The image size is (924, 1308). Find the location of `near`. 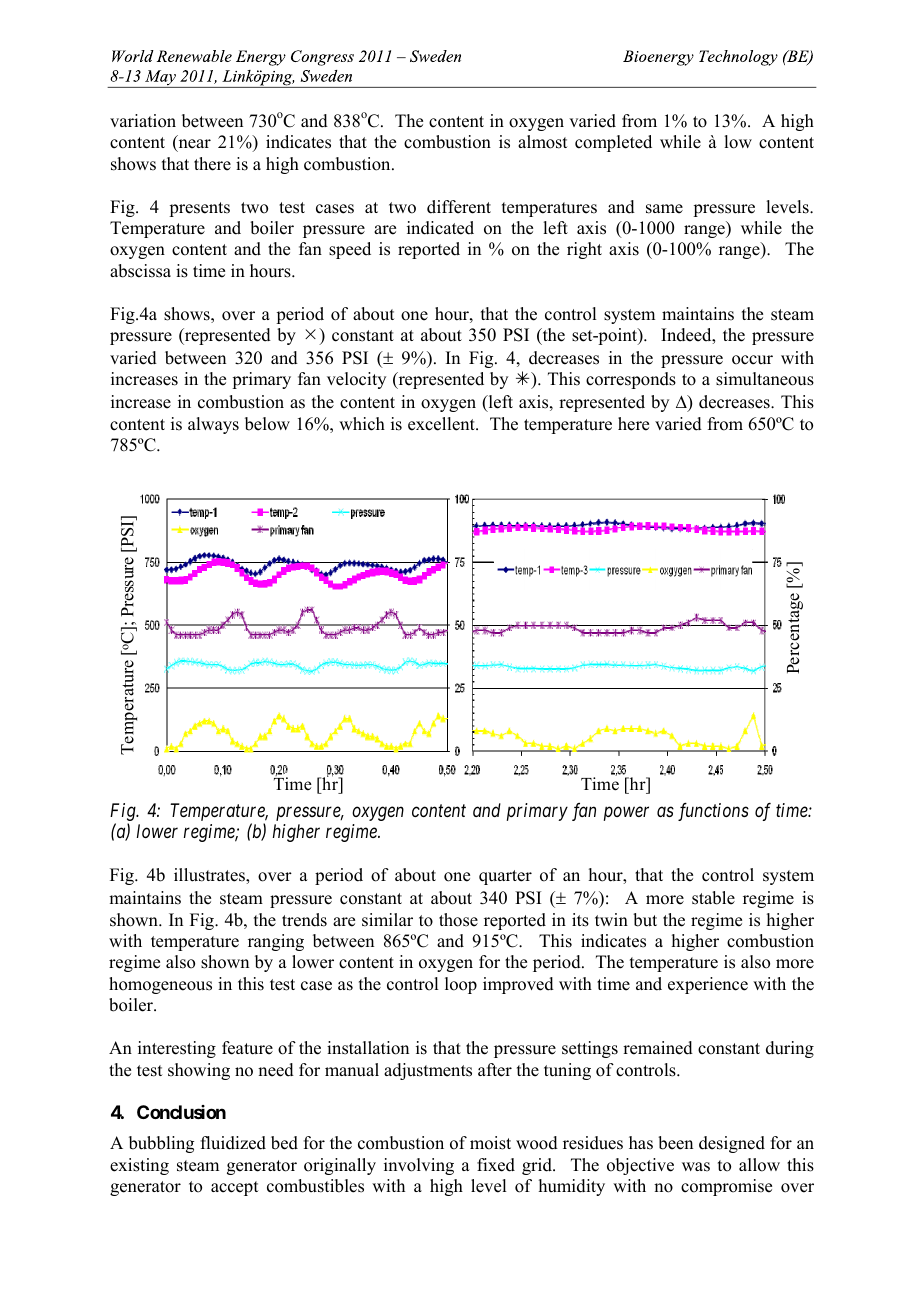

near is located at coordinates (193, 145).
